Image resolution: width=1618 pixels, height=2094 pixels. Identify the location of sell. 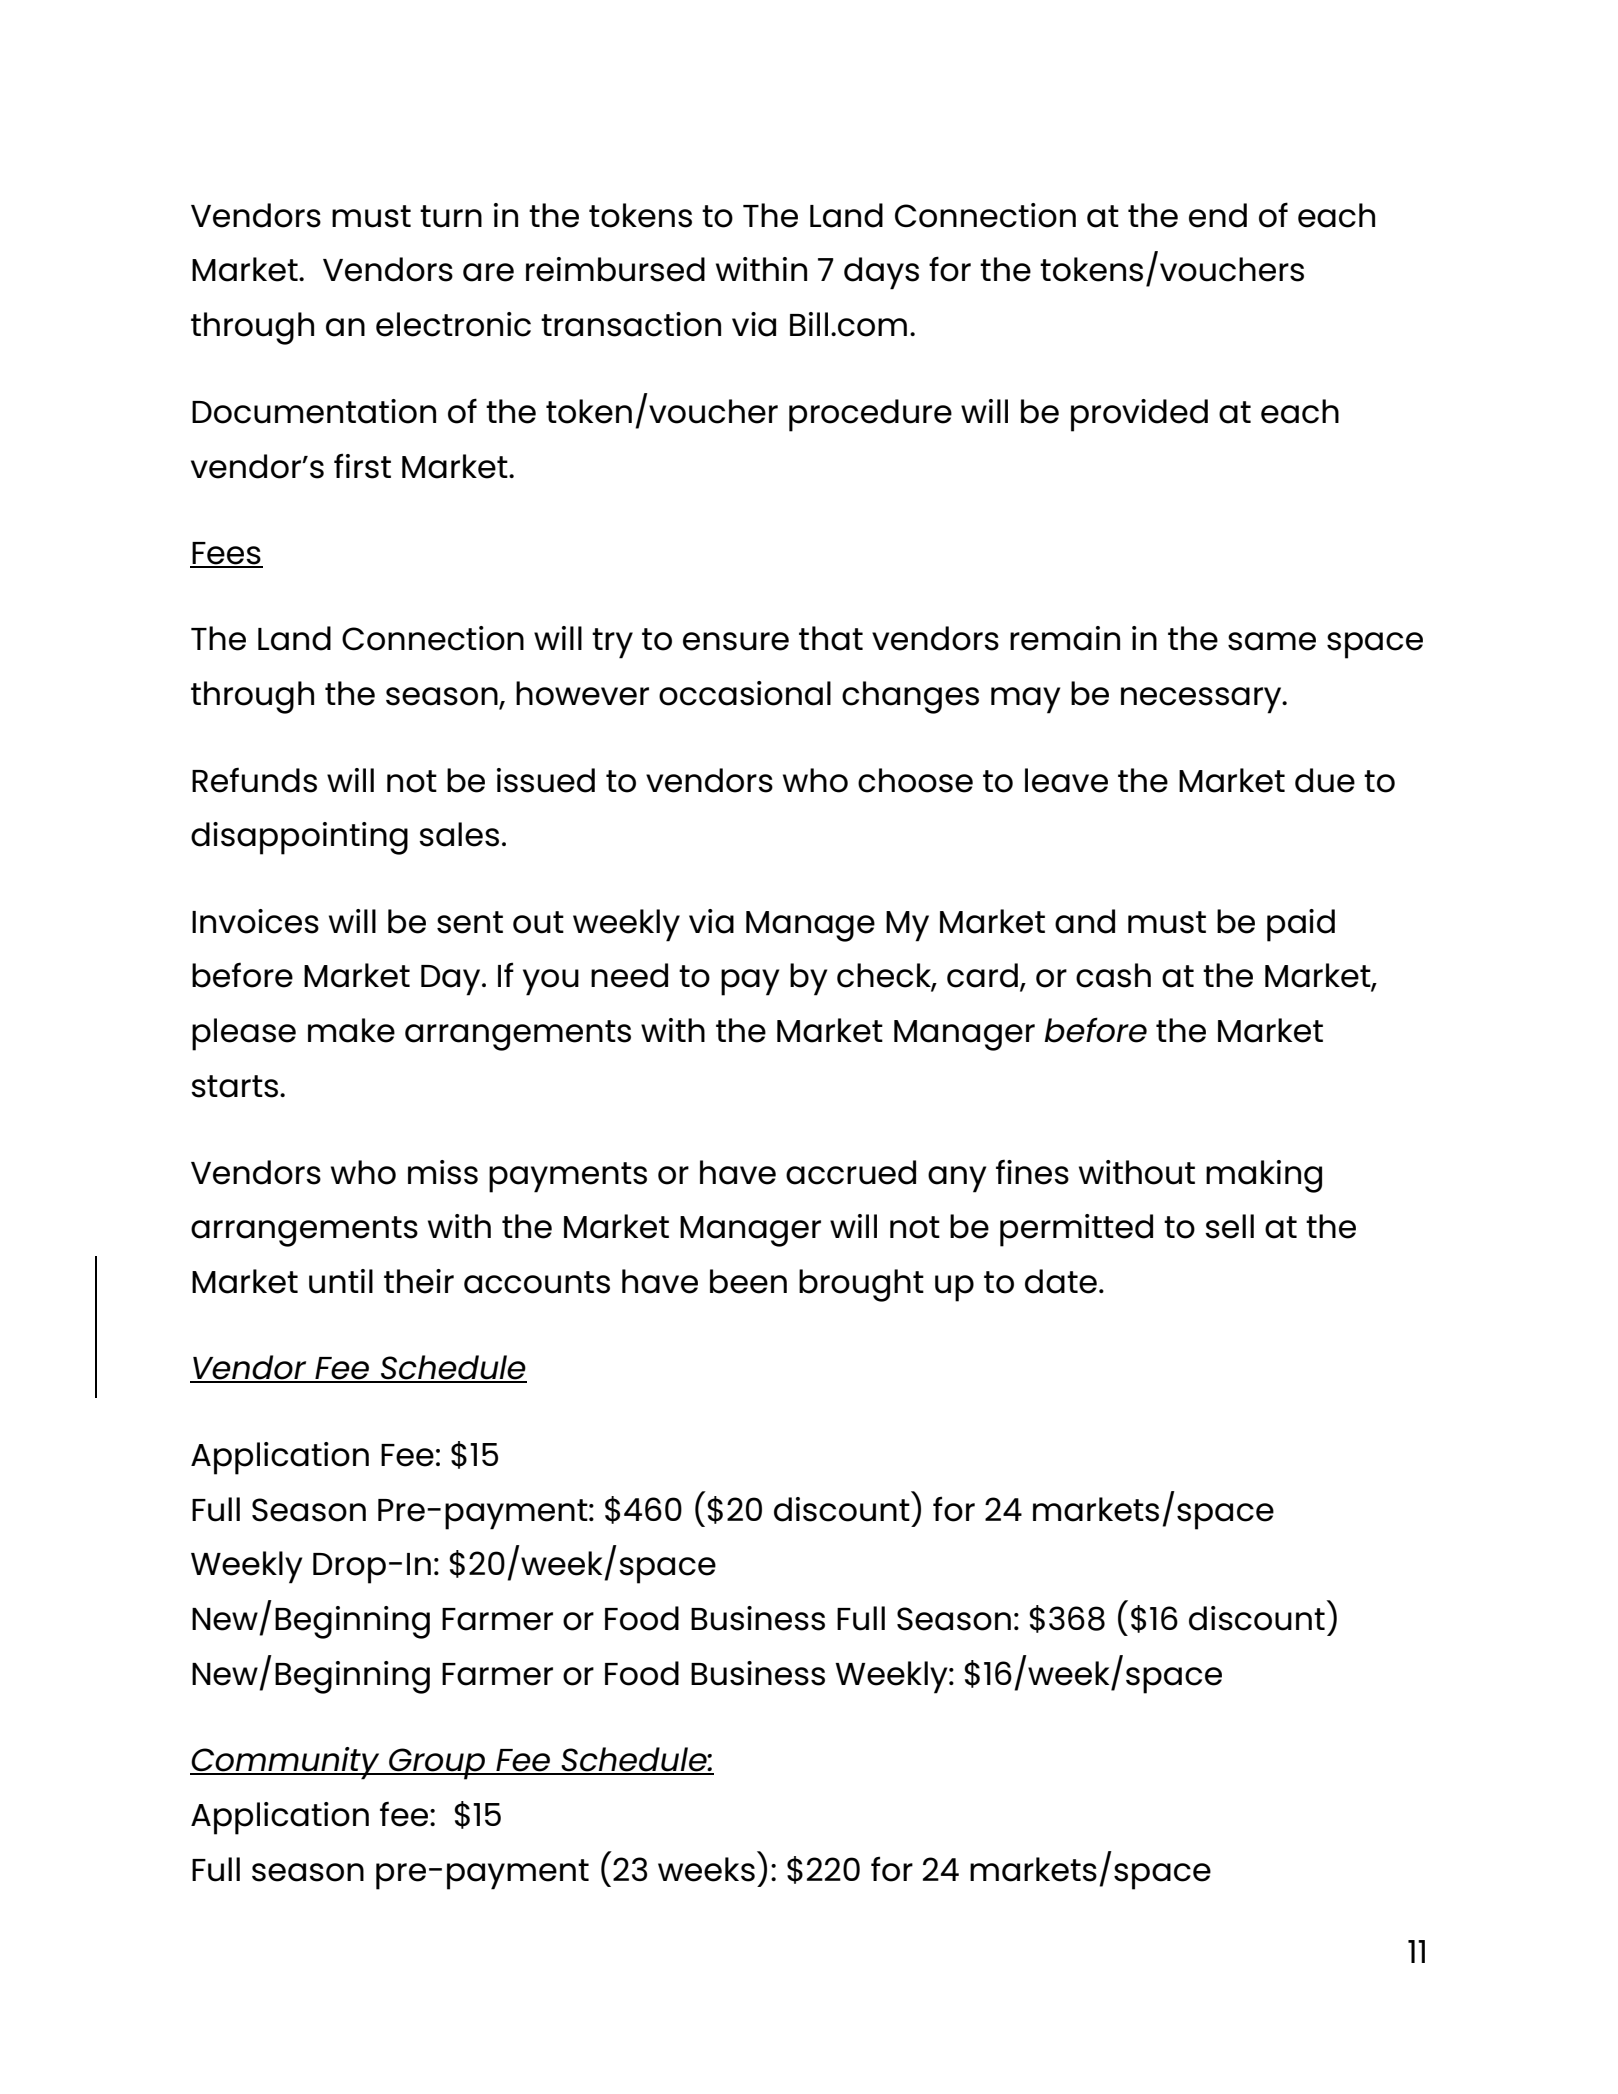
(1229, 1226).
